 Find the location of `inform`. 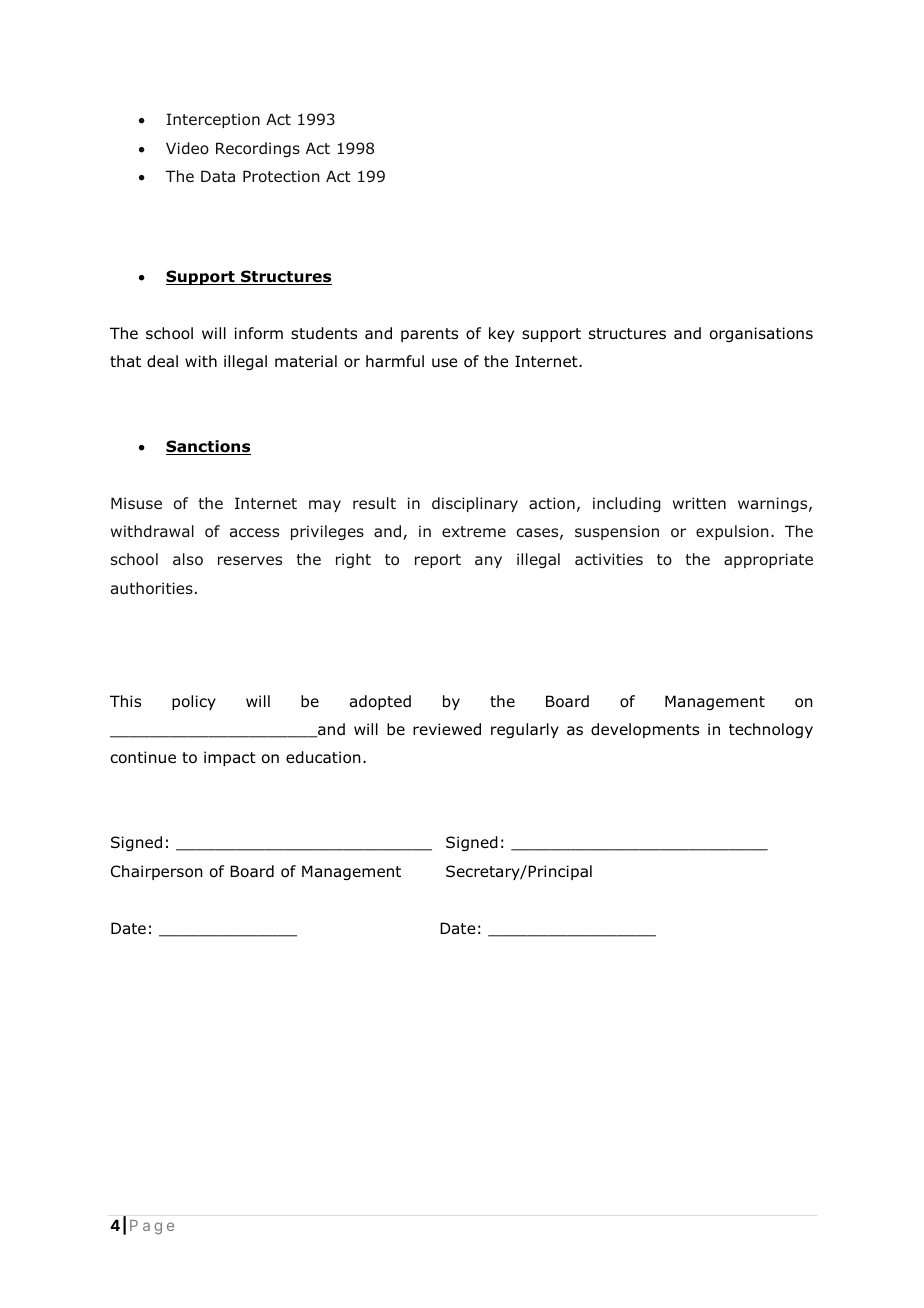

inform is located at coordinates (259, 333).
